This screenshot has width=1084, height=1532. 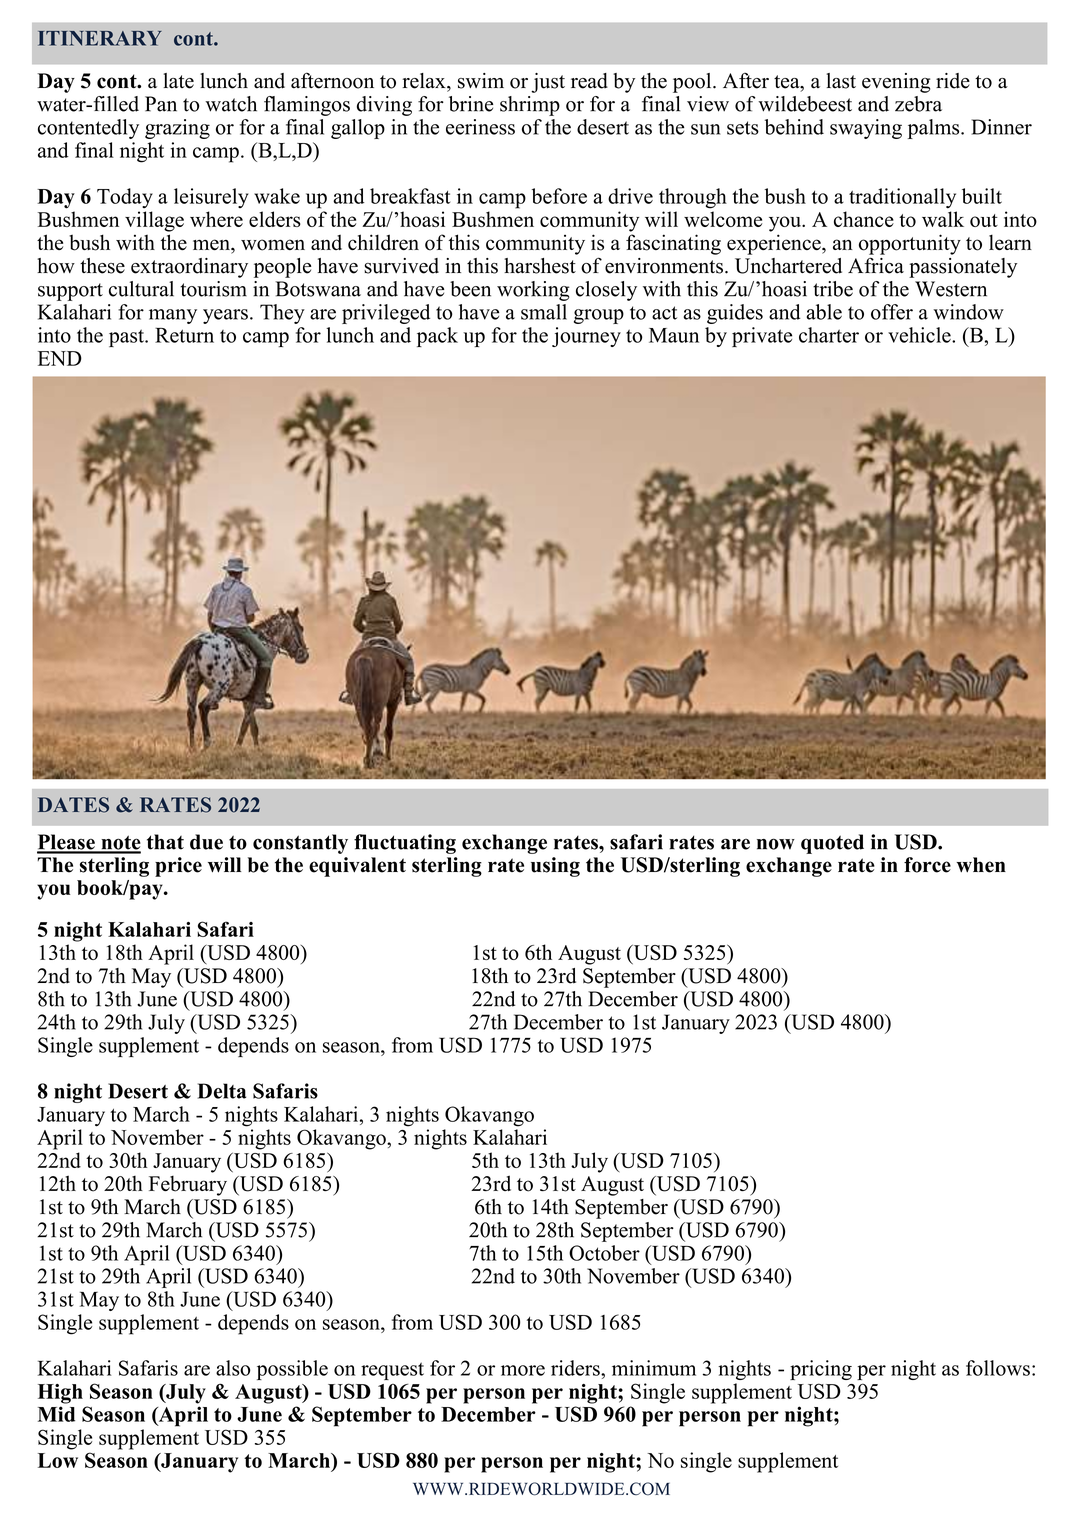 I want to click on Return, so click(x=184, y=335).
